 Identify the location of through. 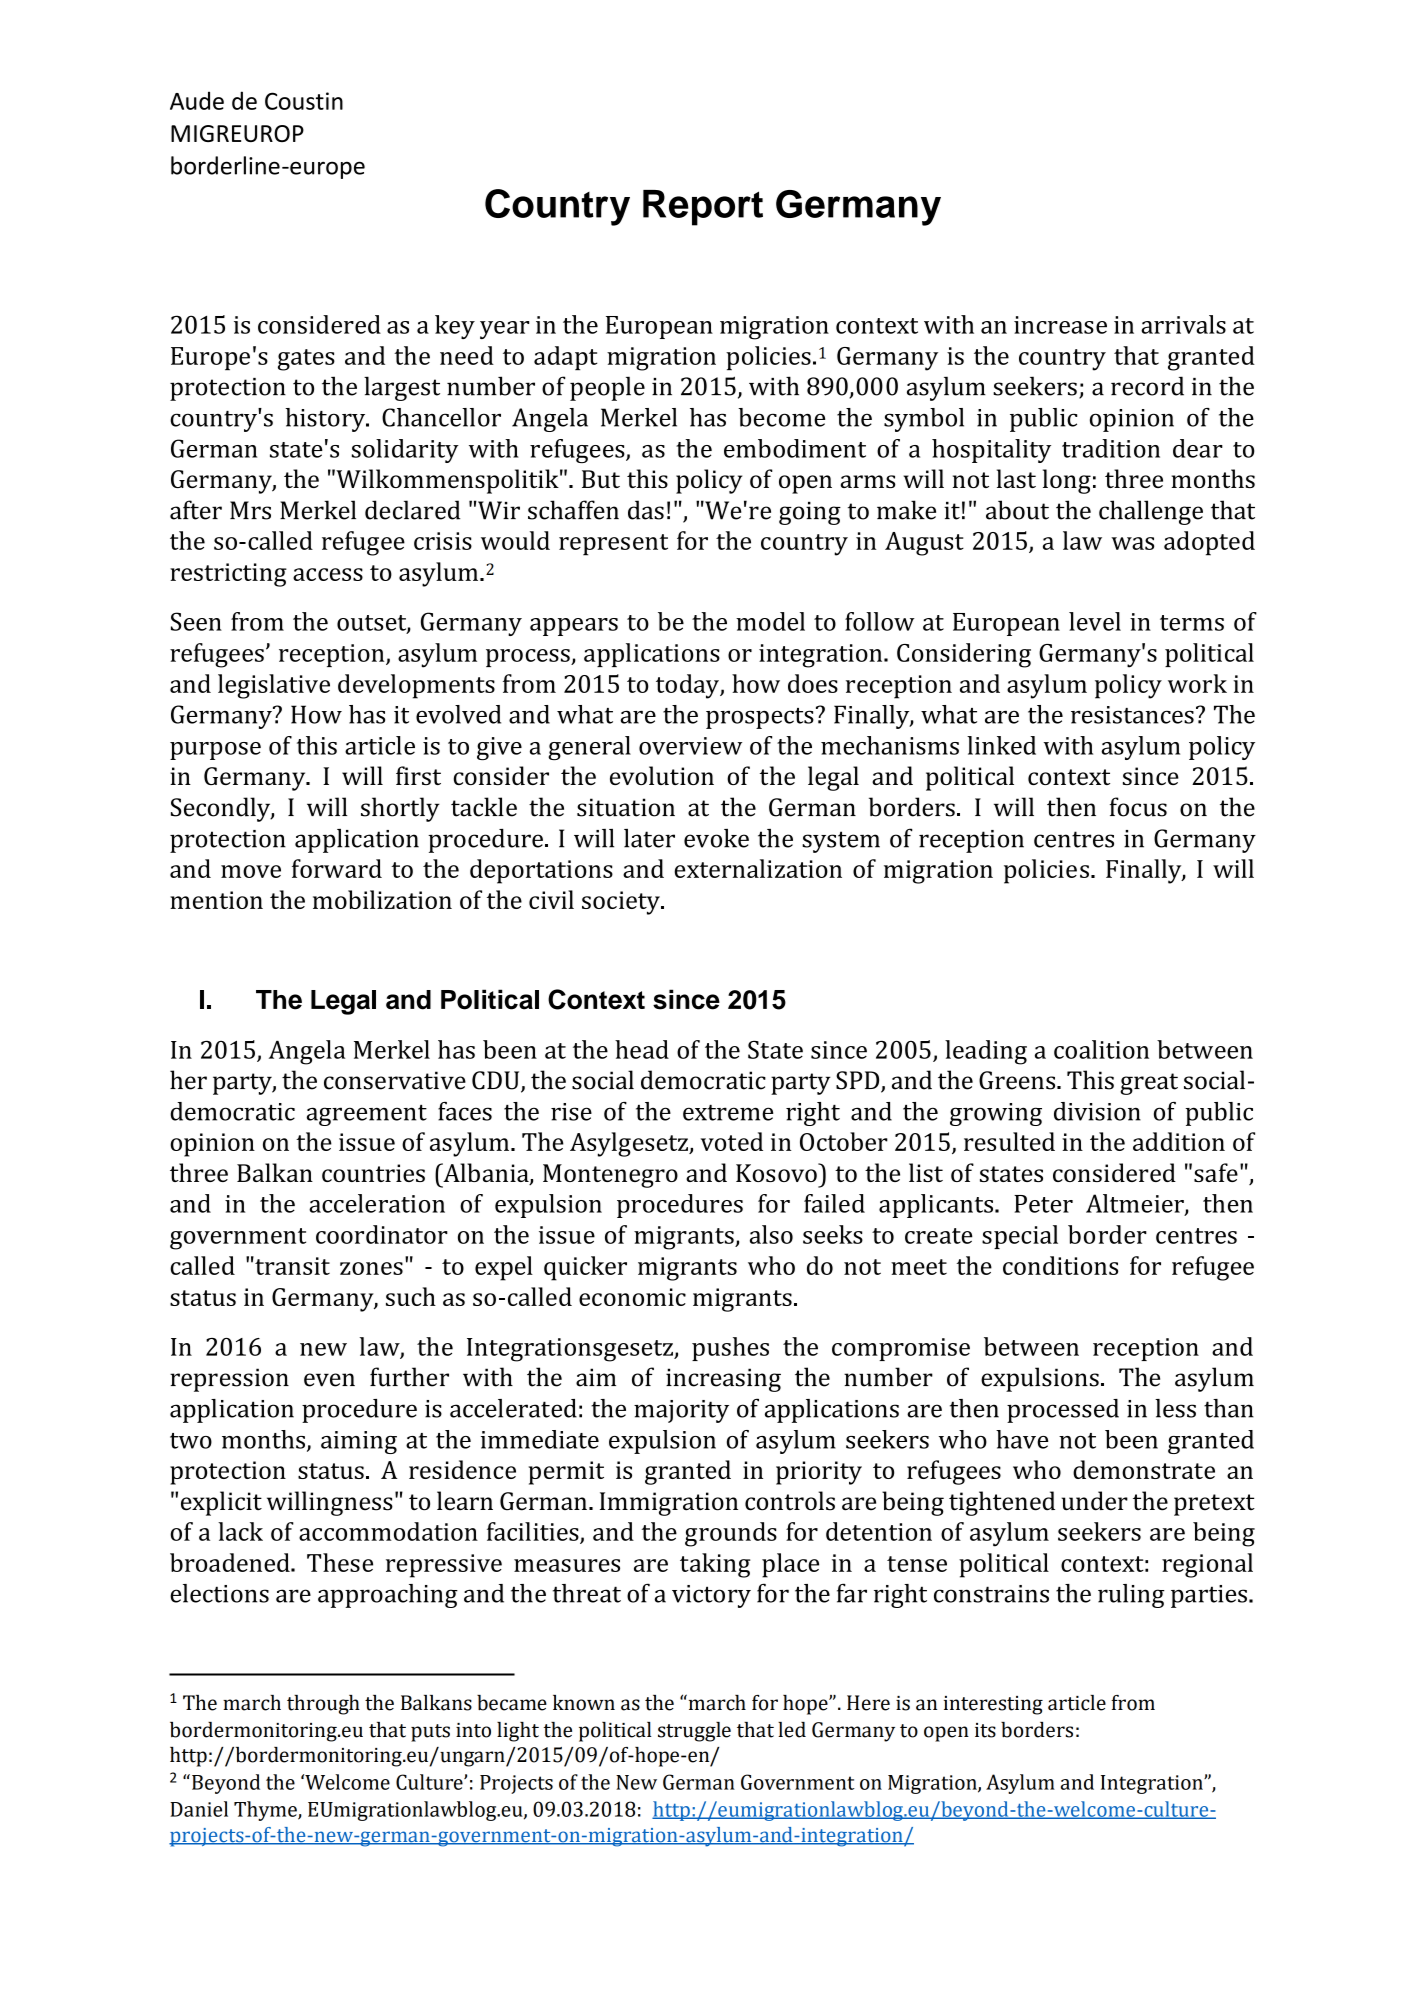
(323, 1705).
